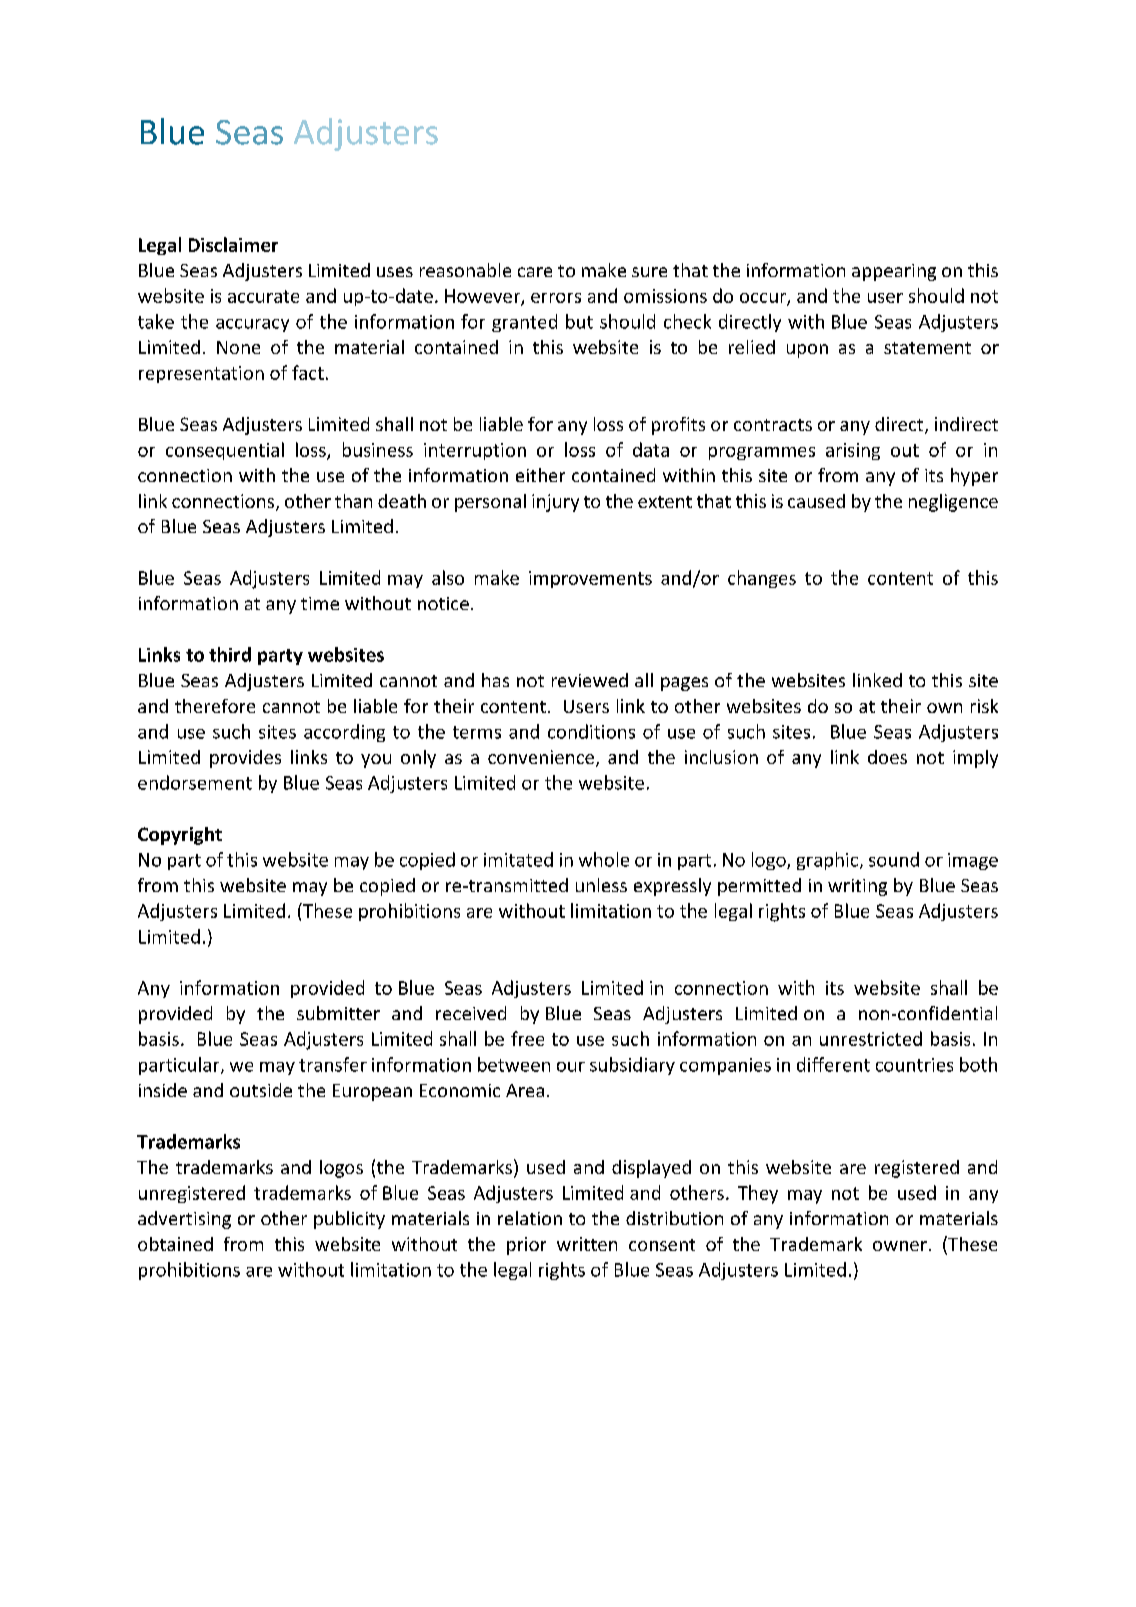 The width and height of the image is (1136, 1607). What do you see at coordinates (762, 579) in the image?
I see `changes` at bounding box center [762, 579].
